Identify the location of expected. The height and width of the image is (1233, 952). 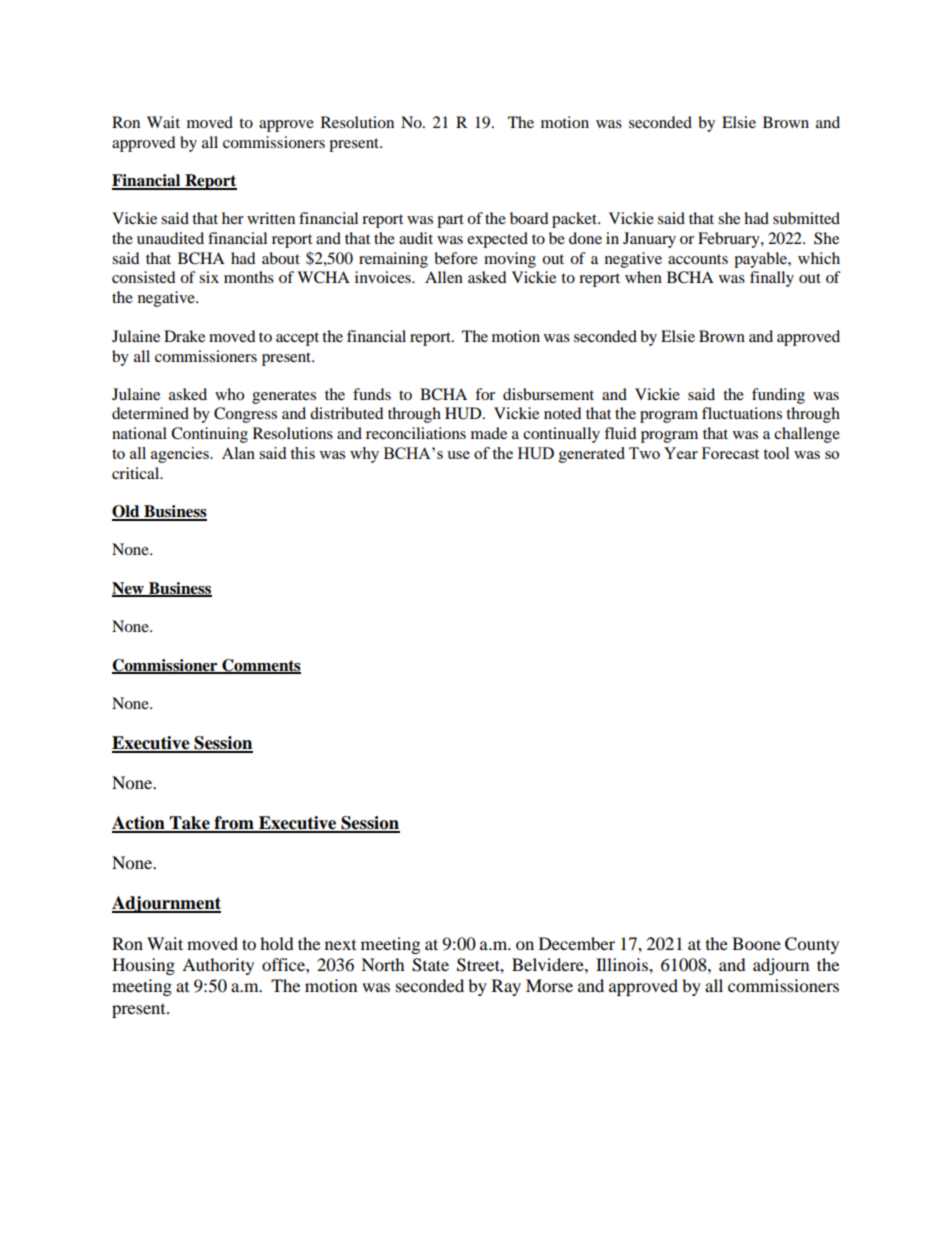
(497, 240).
